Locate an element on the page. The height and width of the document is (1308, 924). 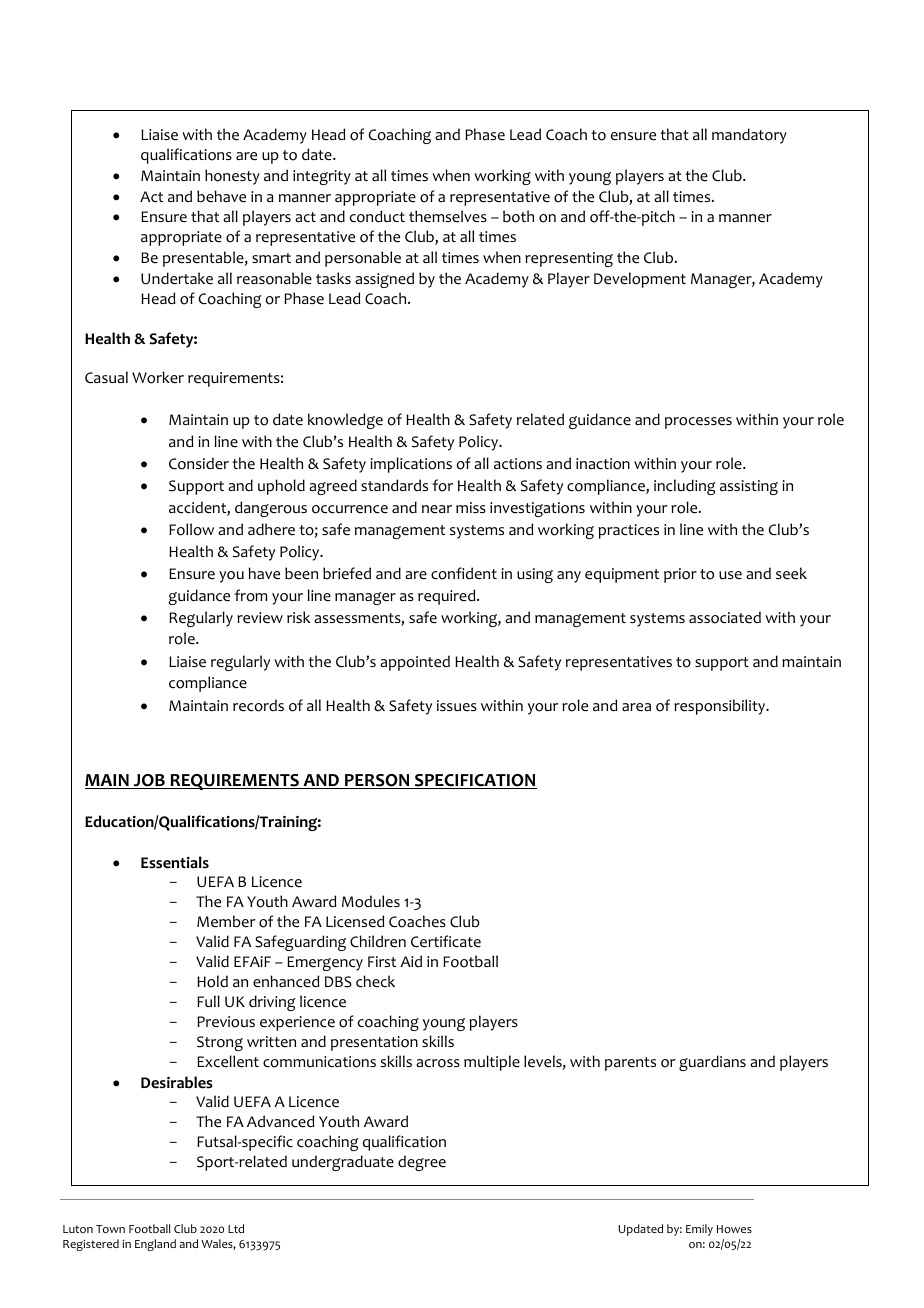
Emily is located at coordinates (699, 1230).
